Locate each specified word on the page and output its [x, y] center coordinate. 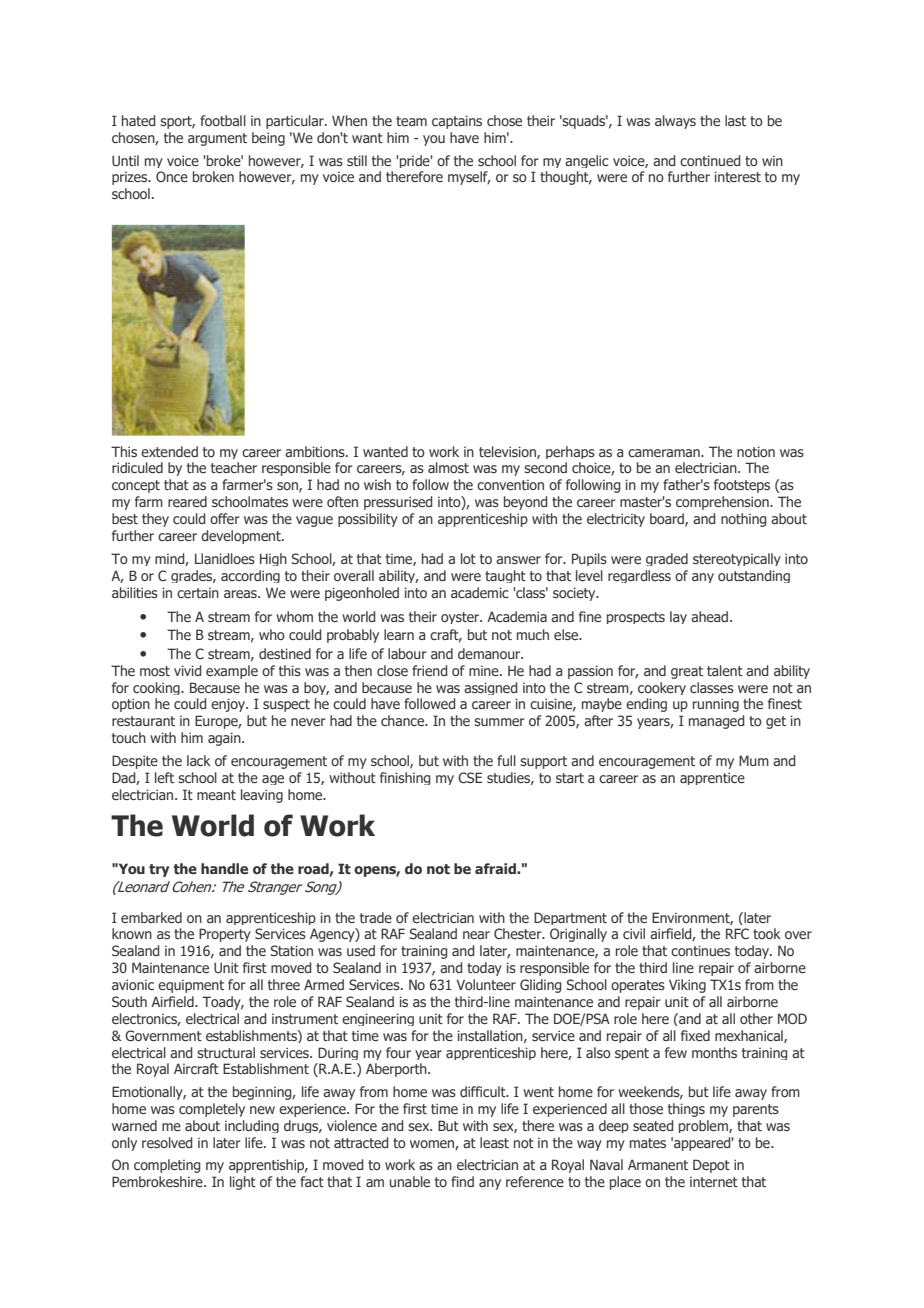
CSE [470, 777]
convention [510, 485]
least [494, 1142]
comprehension [723, 503]
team [411, 121]
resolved [167, 1142]
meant [216, 795]
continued [710, 160]
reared [187, 501]
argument [217, 139]
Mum [754, 760]
